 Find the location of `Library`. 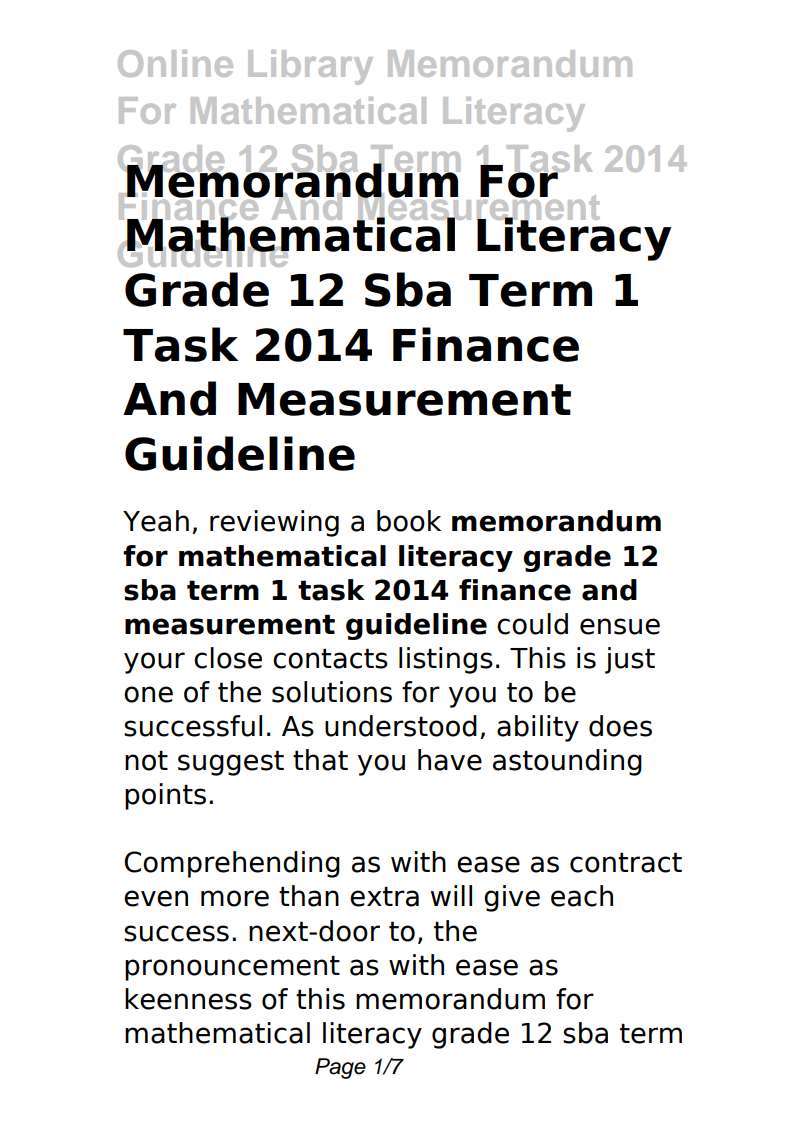

Library is located at coordinates (310, 67).
